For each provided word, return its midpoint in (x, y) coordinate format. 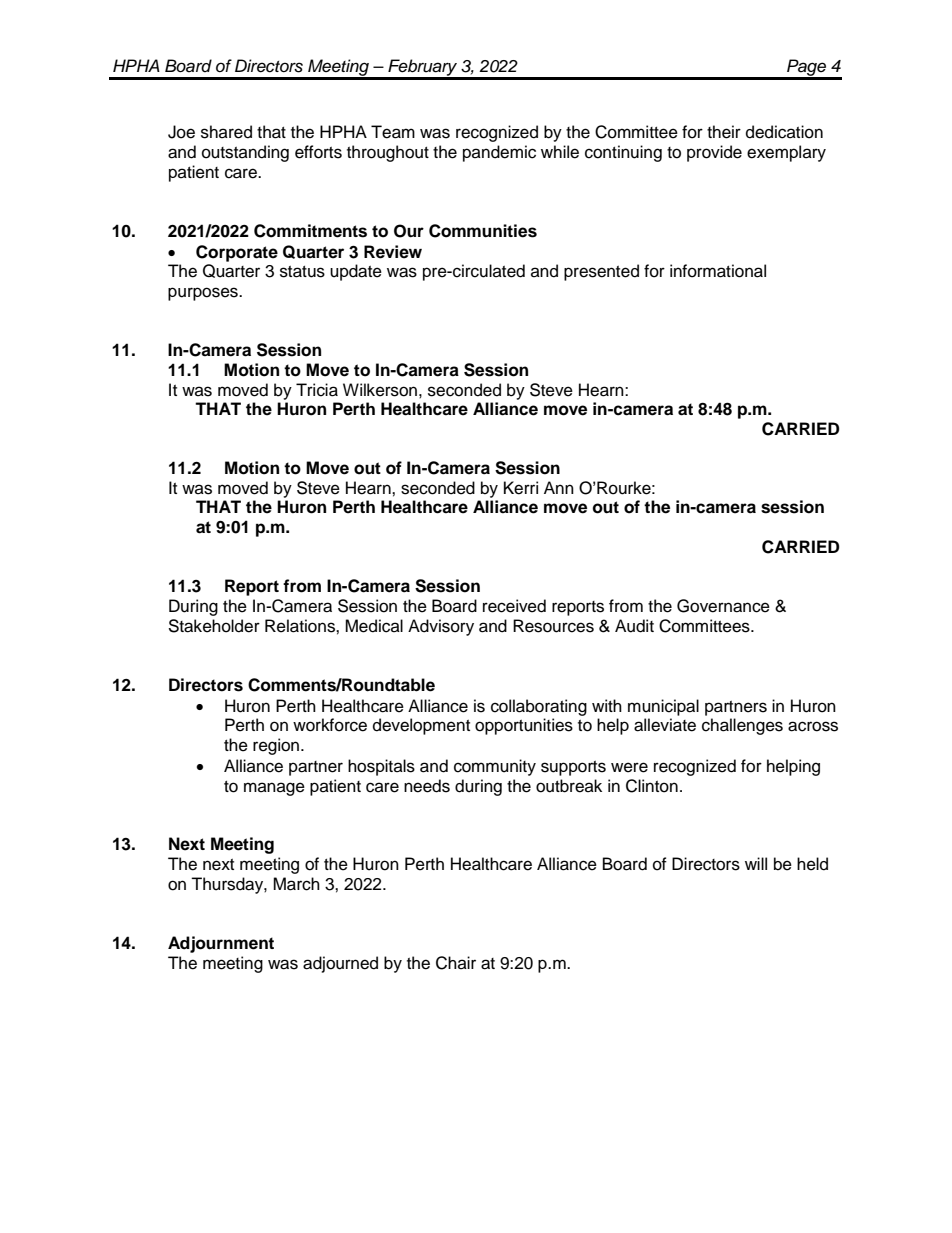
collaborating (539, 707)
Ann (559, 487)
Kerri (521, 488)
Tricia (317, 390)
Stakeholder (214, 626)
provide (714, 153)
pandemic (499, 153)
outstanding (245, 153)
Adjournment (221, 944)
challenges (742, 726)
